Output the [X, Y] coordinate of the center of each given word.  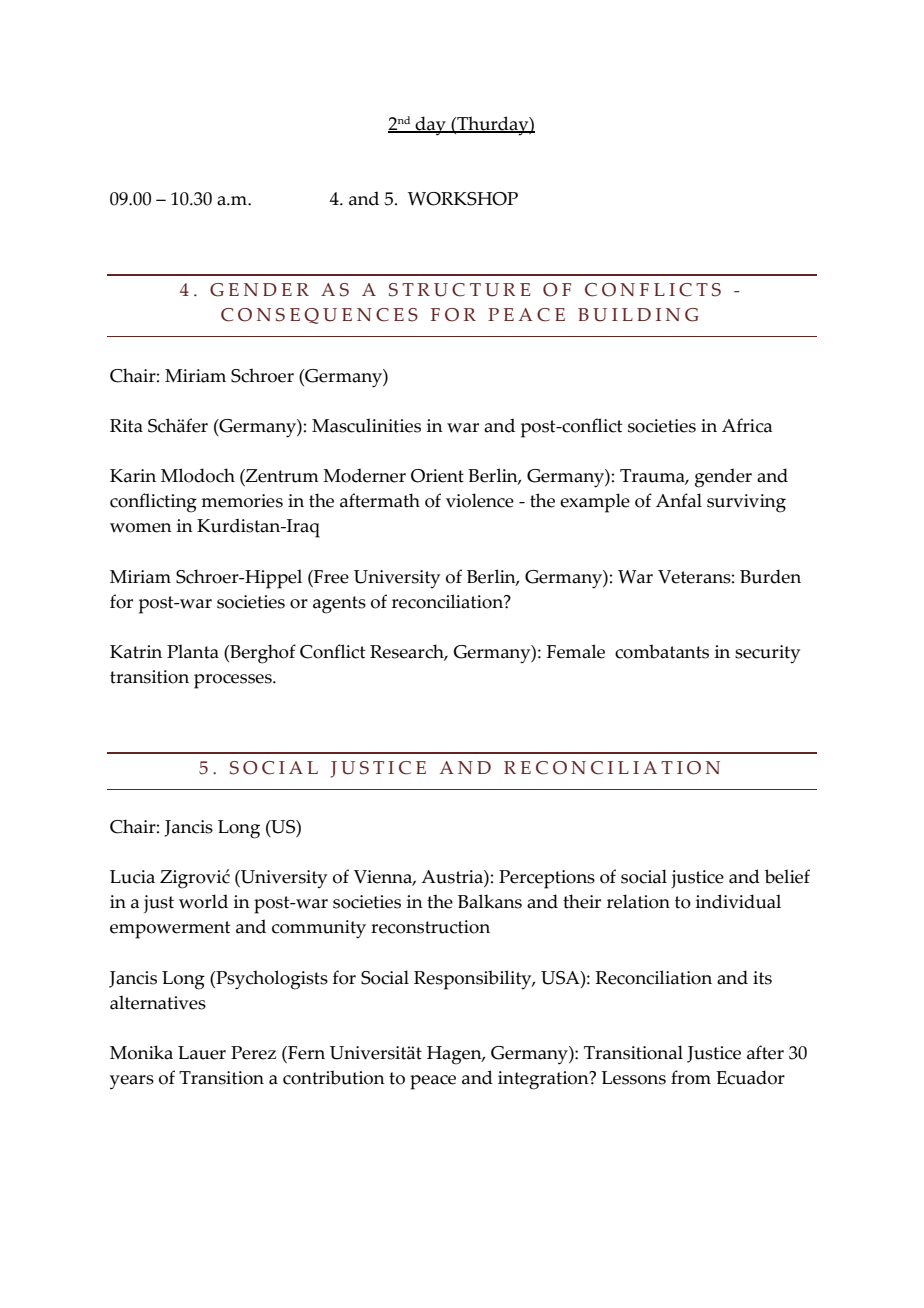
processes [234, 681]
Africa [747, 425]
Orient [437, 476]
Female [576, 651]
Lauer [202, 1053]
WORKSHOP [463, 199]
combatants [662, 651]
